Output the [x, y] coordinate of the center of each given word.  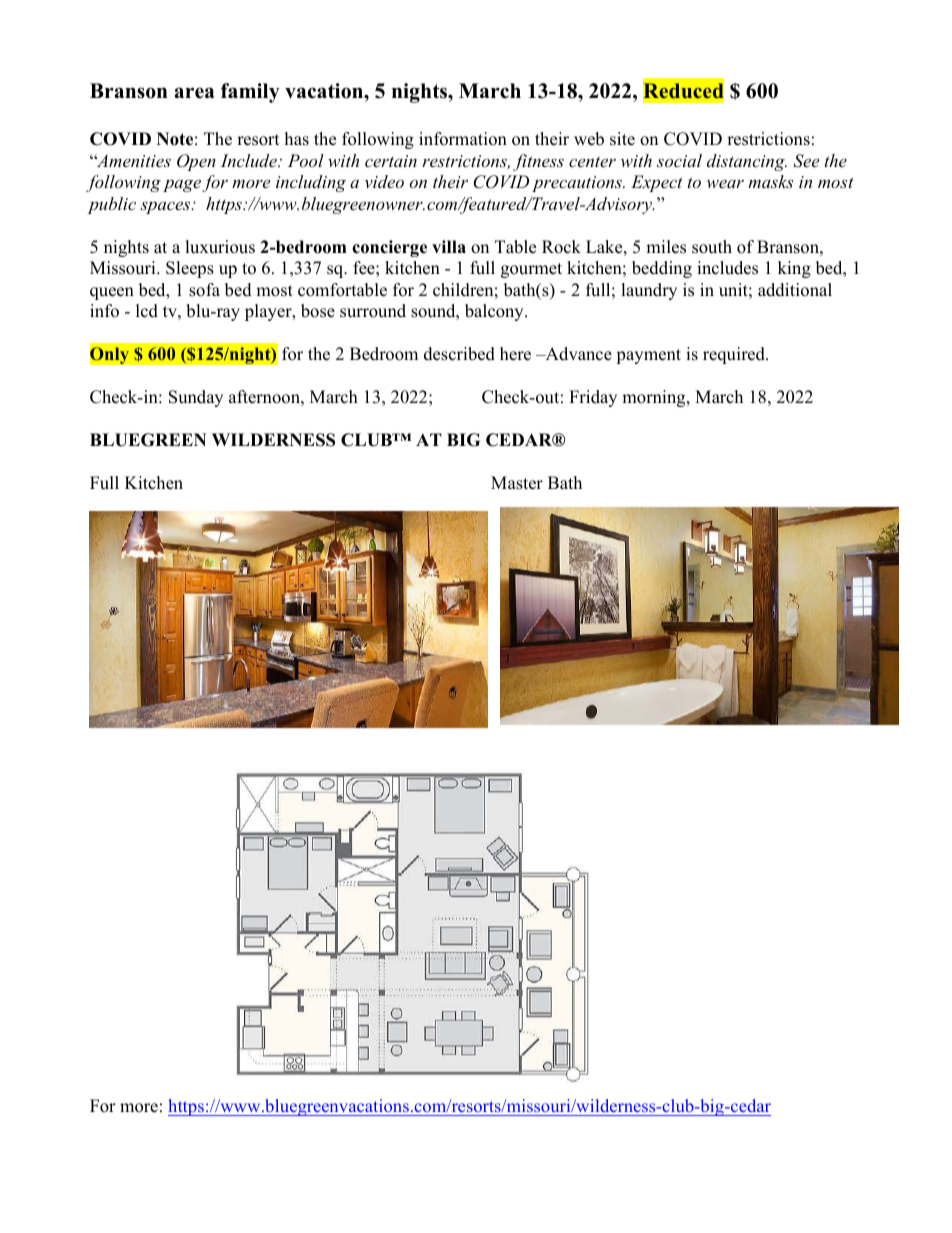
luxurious [220, 247]
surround [373, 311]
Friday [593, 398]
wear [725, 183]
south [712, 247]
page [182, 185]
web [589, 139]
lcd [147, 311]
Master [517, 483]
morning [655, 398]
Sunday [196, 398]
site [622, 139]
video [384, 181]
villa [449, 246]
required [735, 355]
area [194, 93]
